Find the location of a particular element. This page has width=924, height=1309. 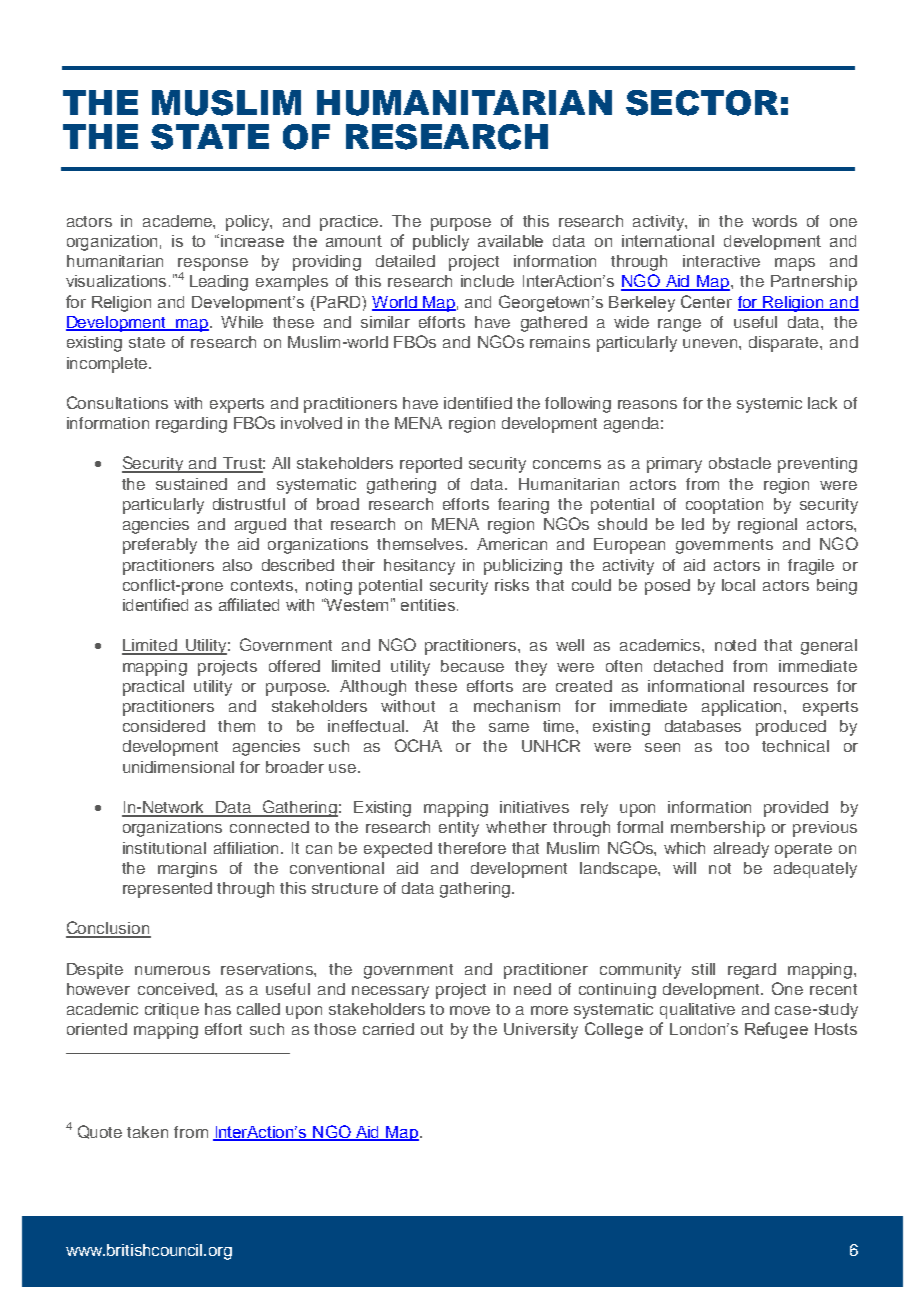

increase is located at coordinates (252, 241).
